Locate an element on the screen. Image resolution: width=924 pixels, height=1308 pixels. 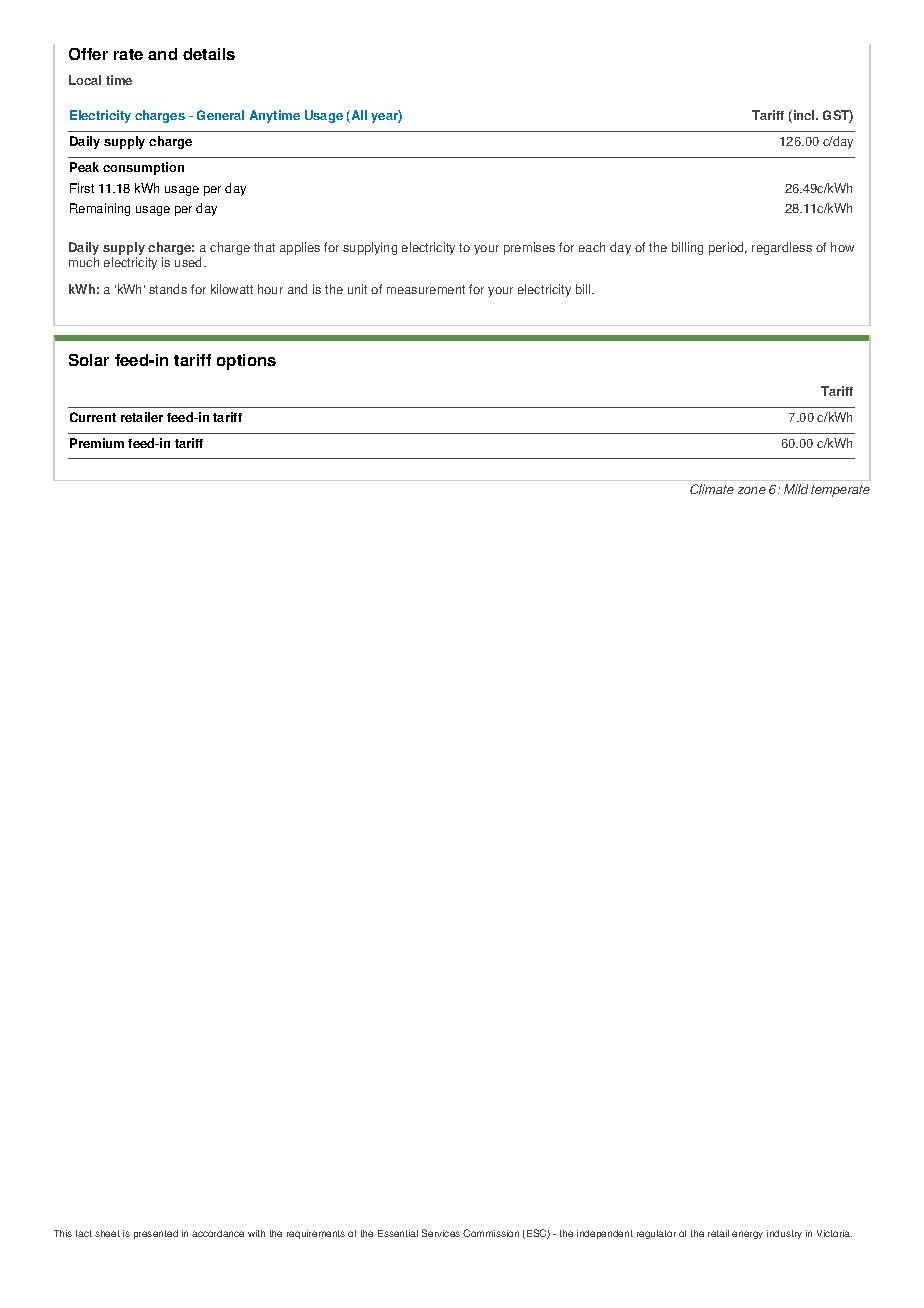
energy is located at coordinates (747, 1235).
